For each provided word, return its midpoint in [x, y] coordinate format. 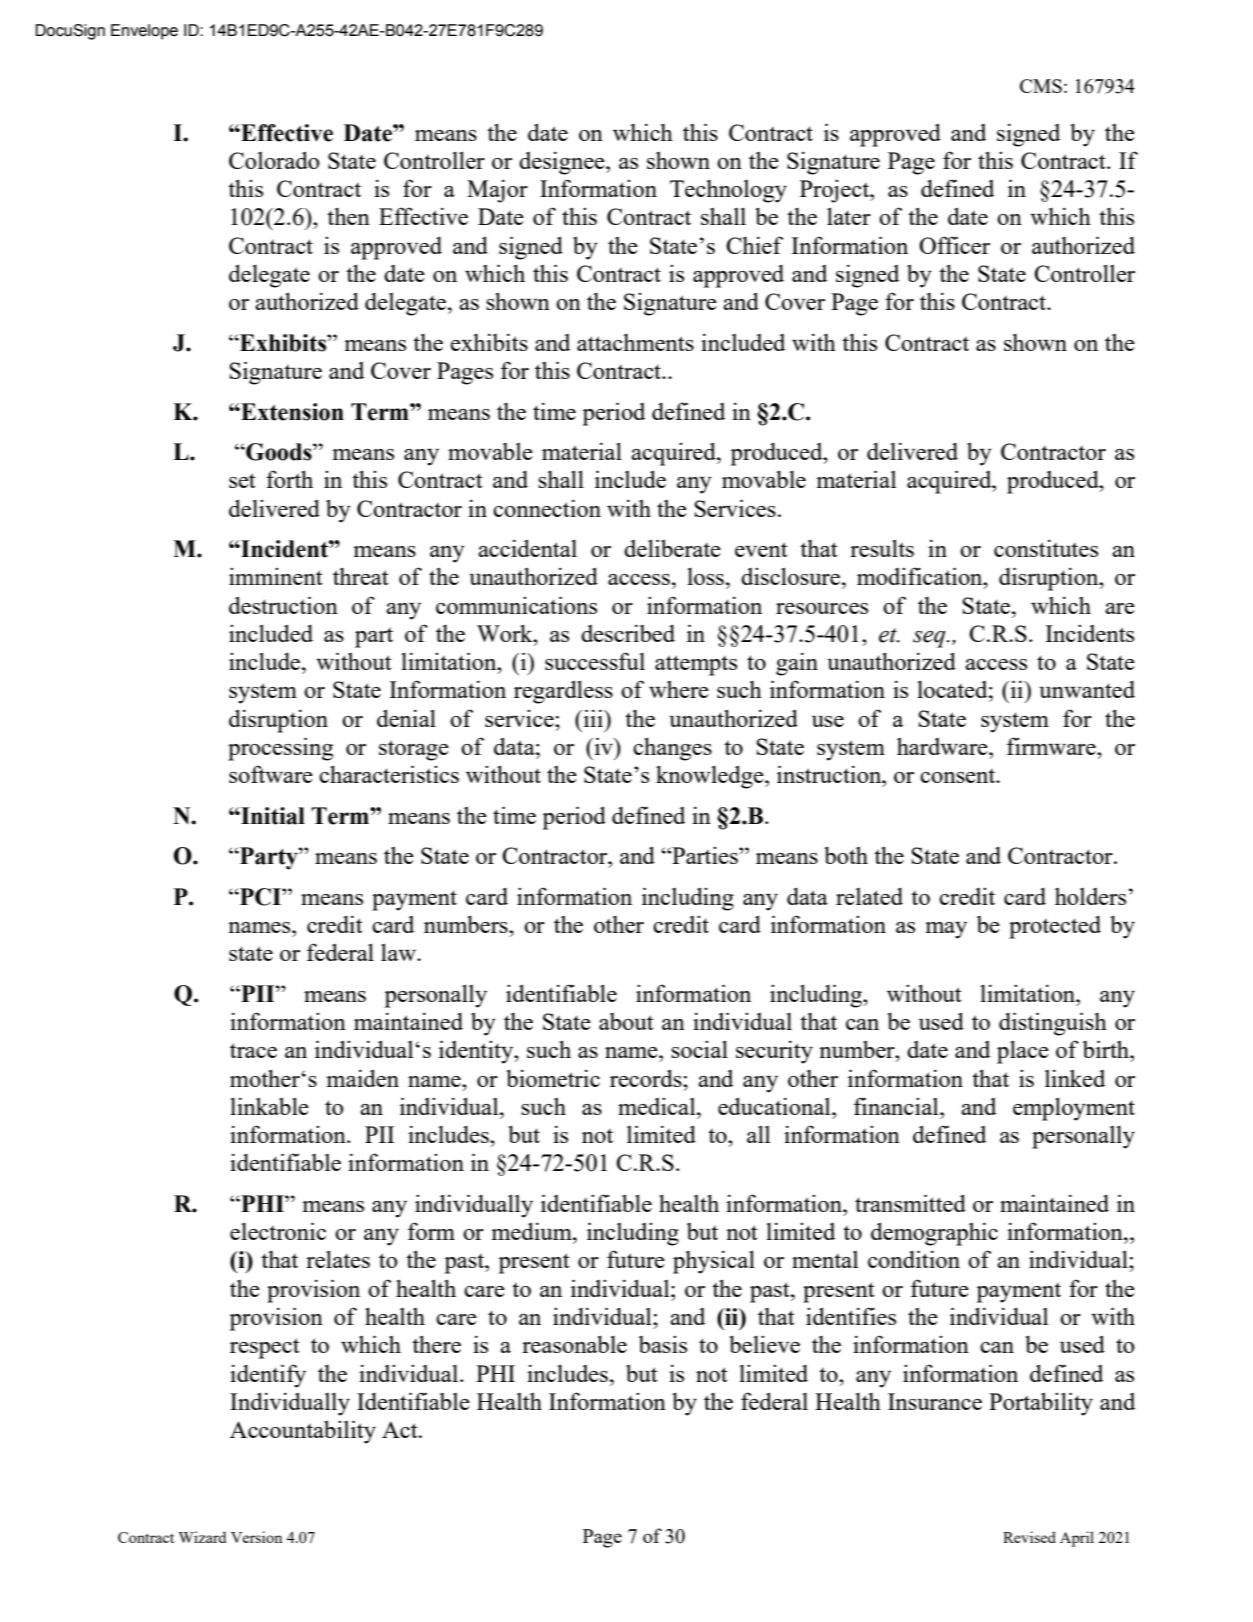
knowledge [711, 777]
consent [959, 776]
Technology [728, 191]
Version [256, 1537]
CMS [1041, 86]
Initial [272, 816]
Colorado [274, 160]
